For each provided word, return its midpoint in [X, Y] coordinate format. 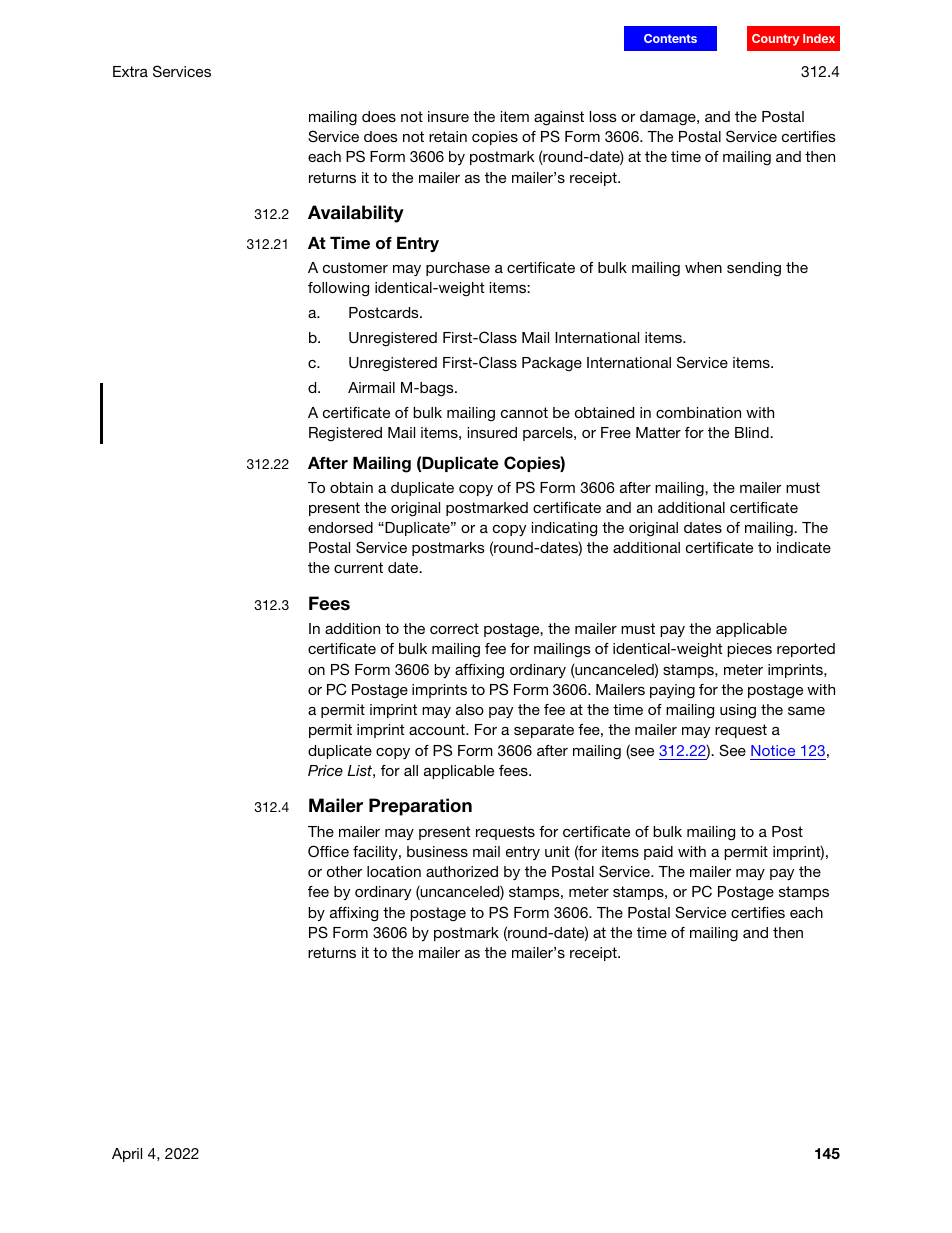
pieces [749, 650]
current [358, 567]
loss [603, 116]
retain [448, 136]
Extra [130, 71]
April [127, 1155]
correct [454, 628]
